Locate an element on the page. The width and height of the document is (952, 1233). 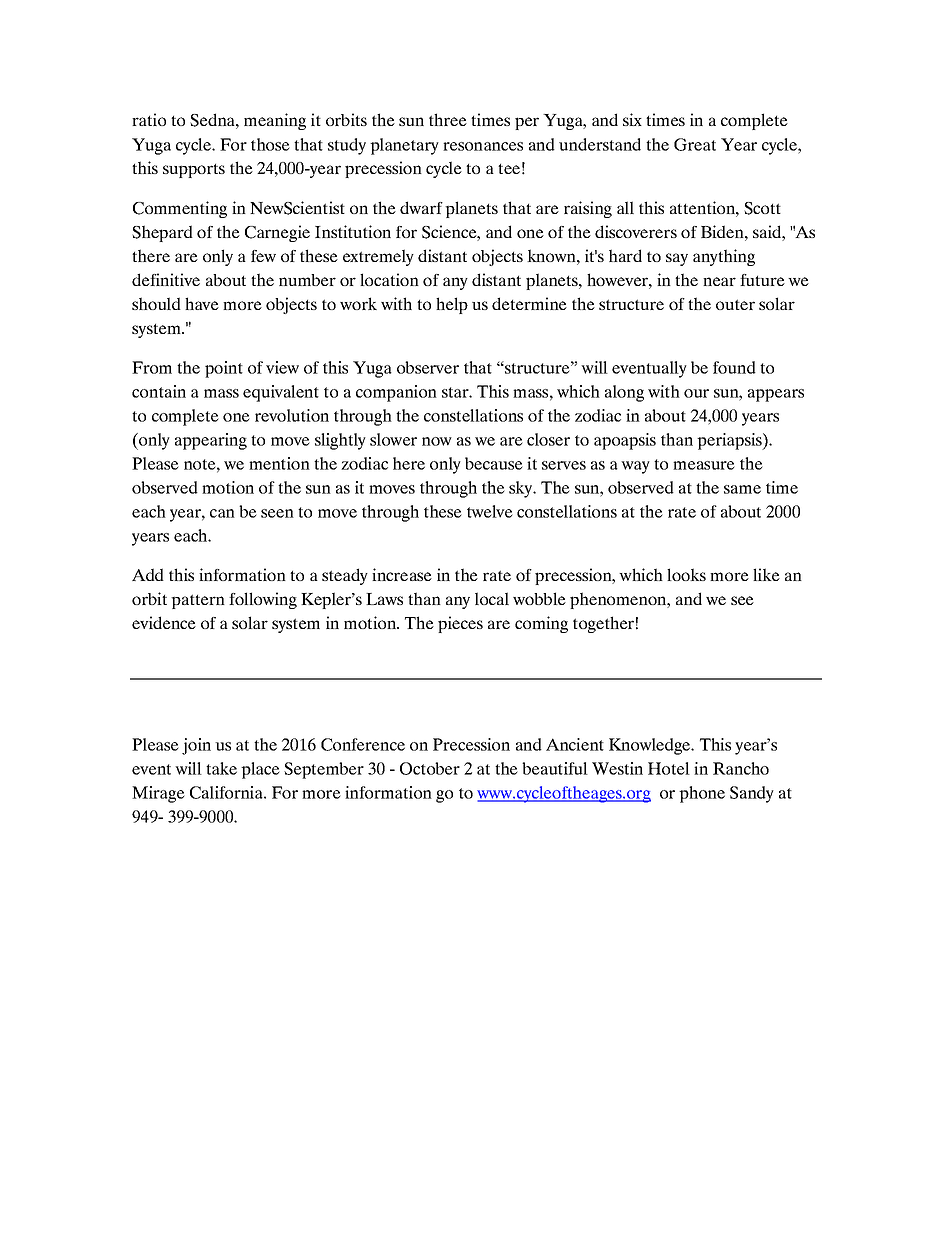
Great is located at coordinates (695, 144).
